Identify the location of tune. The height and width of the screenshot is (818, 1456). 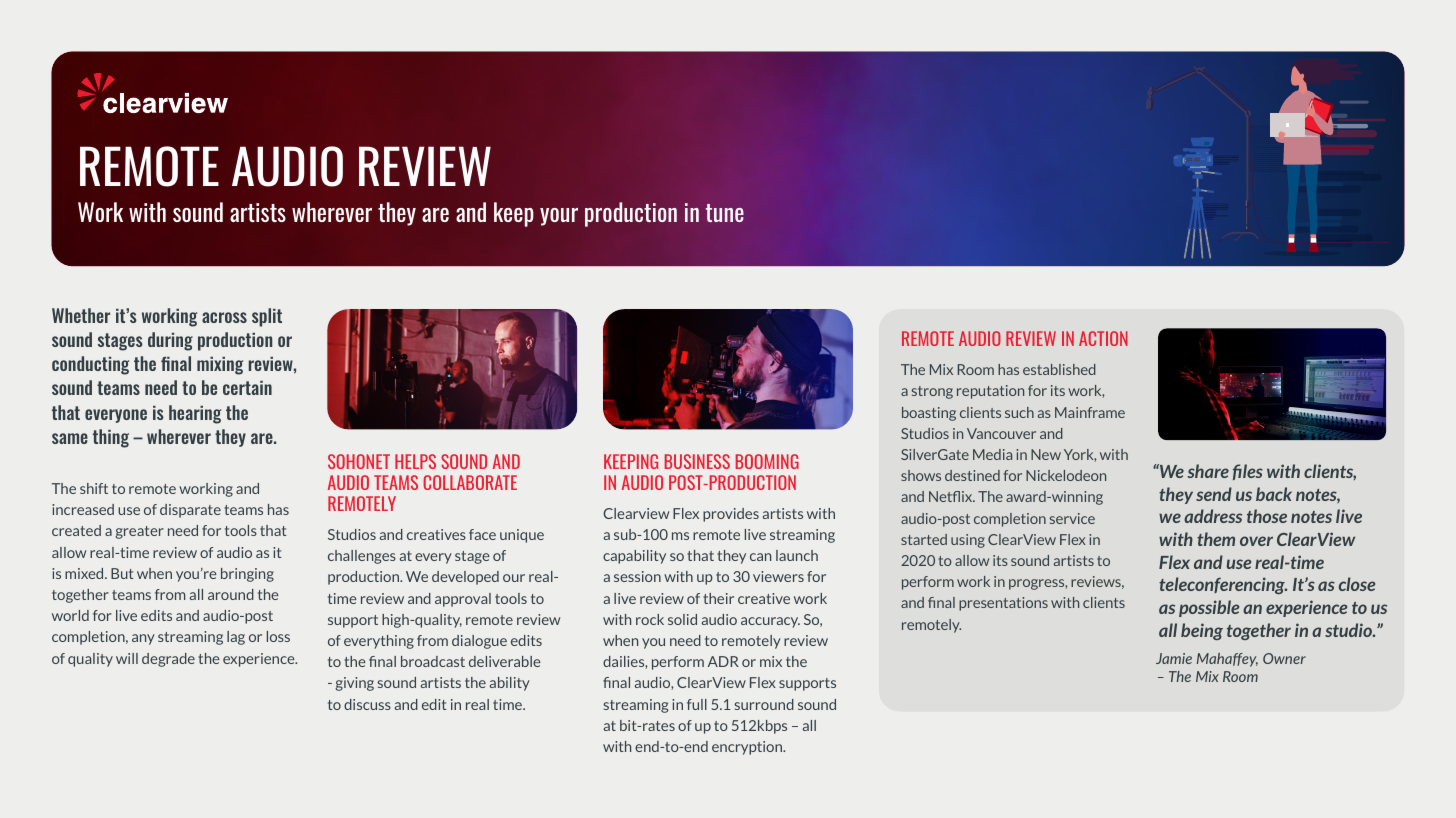
(725, 213).
